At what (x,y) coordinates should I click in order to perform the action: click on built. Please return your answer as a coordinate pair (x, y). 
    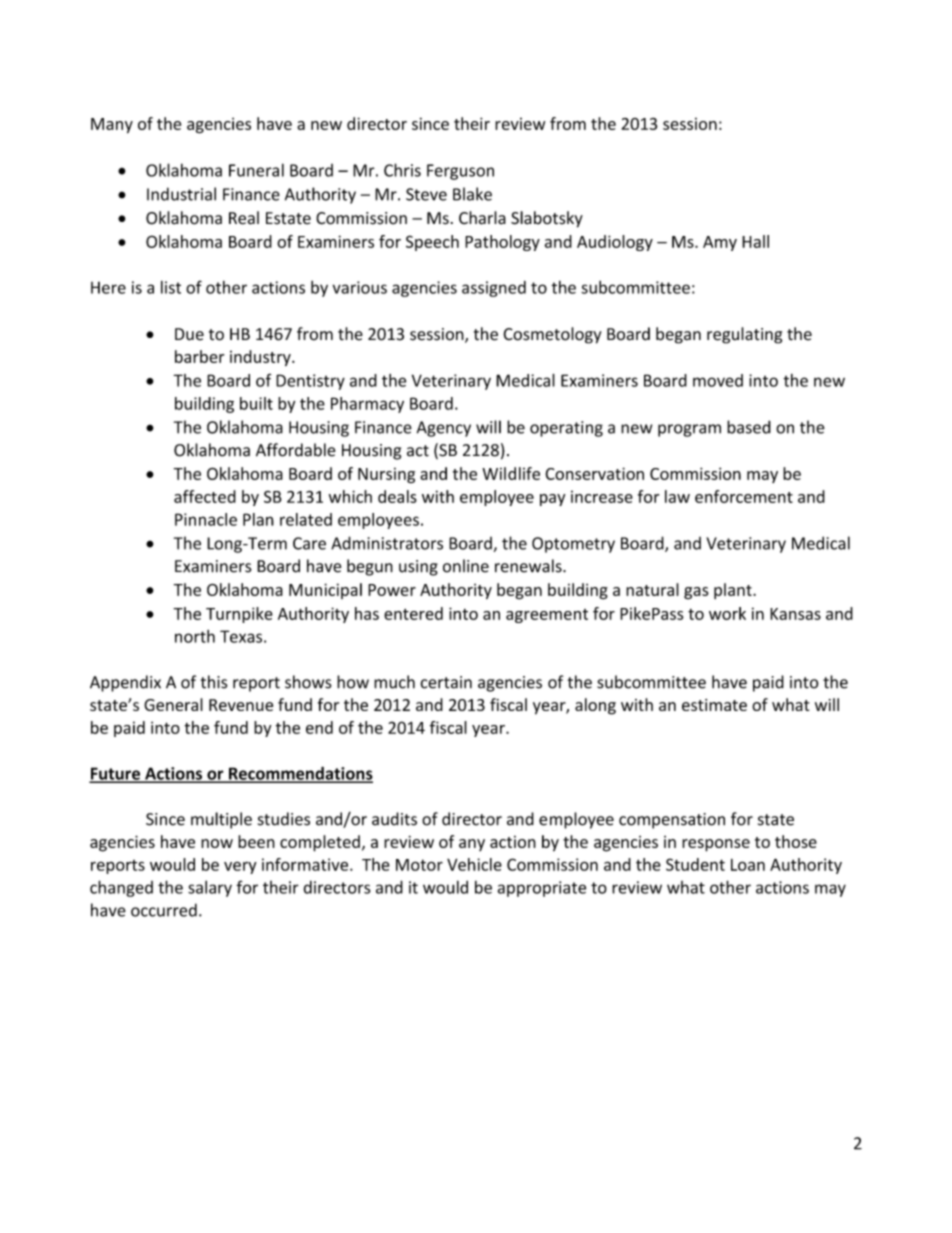
    Looking at the image, I should click on (256, 403).
